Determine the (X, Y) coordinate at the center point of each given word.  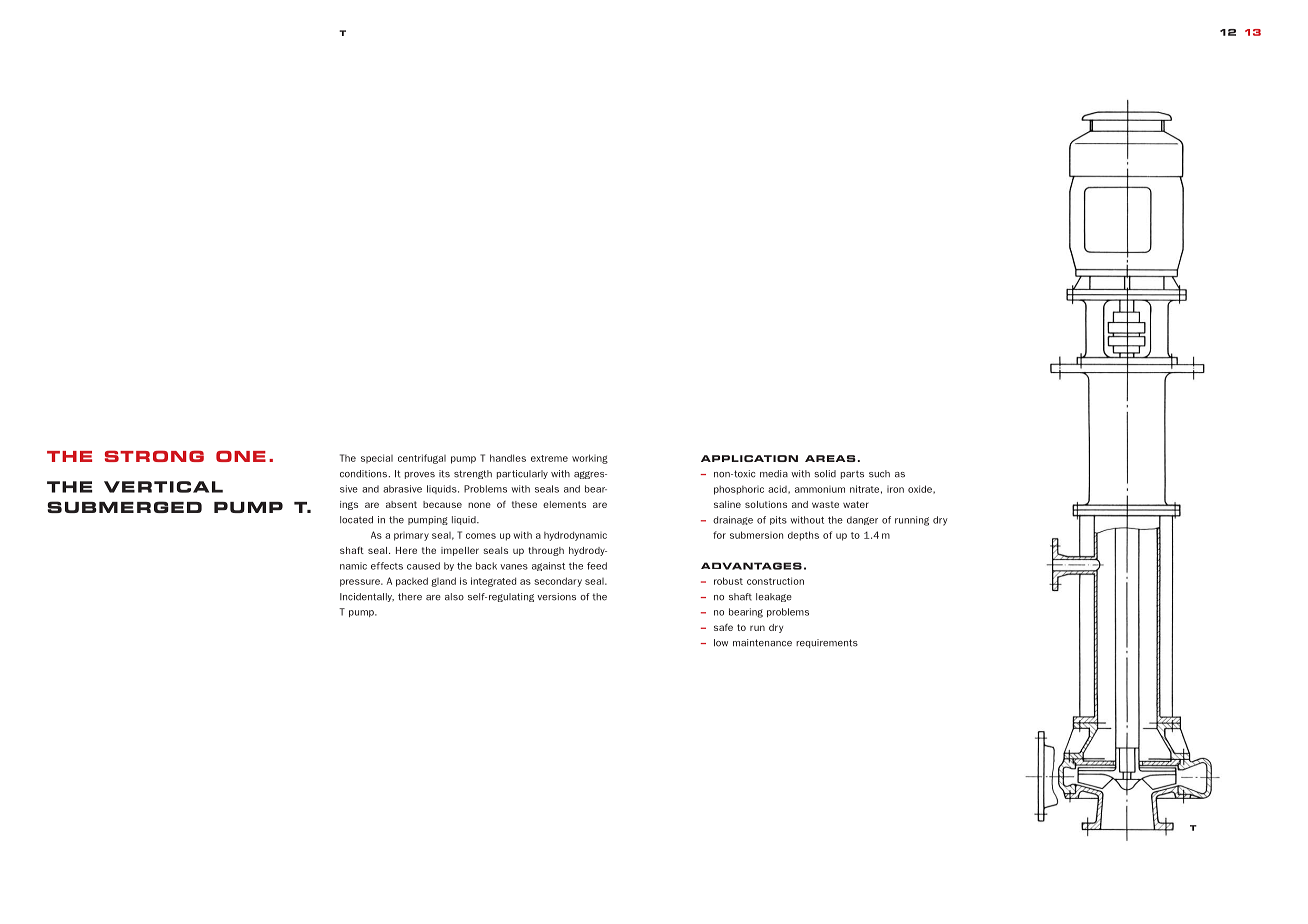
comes (481, 536)
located (356, 520)
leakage (774, 597)
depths (803, 536)
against (548, 566)
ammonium (820, 489)
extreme (549, 458)
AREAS (830, 458)
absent (401, 504)
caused (423, 566)
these (524, 504)
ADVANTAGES (751, 566)
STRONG (154, 456)
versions (556, 597)
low (721, 643)
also (454, 597)
